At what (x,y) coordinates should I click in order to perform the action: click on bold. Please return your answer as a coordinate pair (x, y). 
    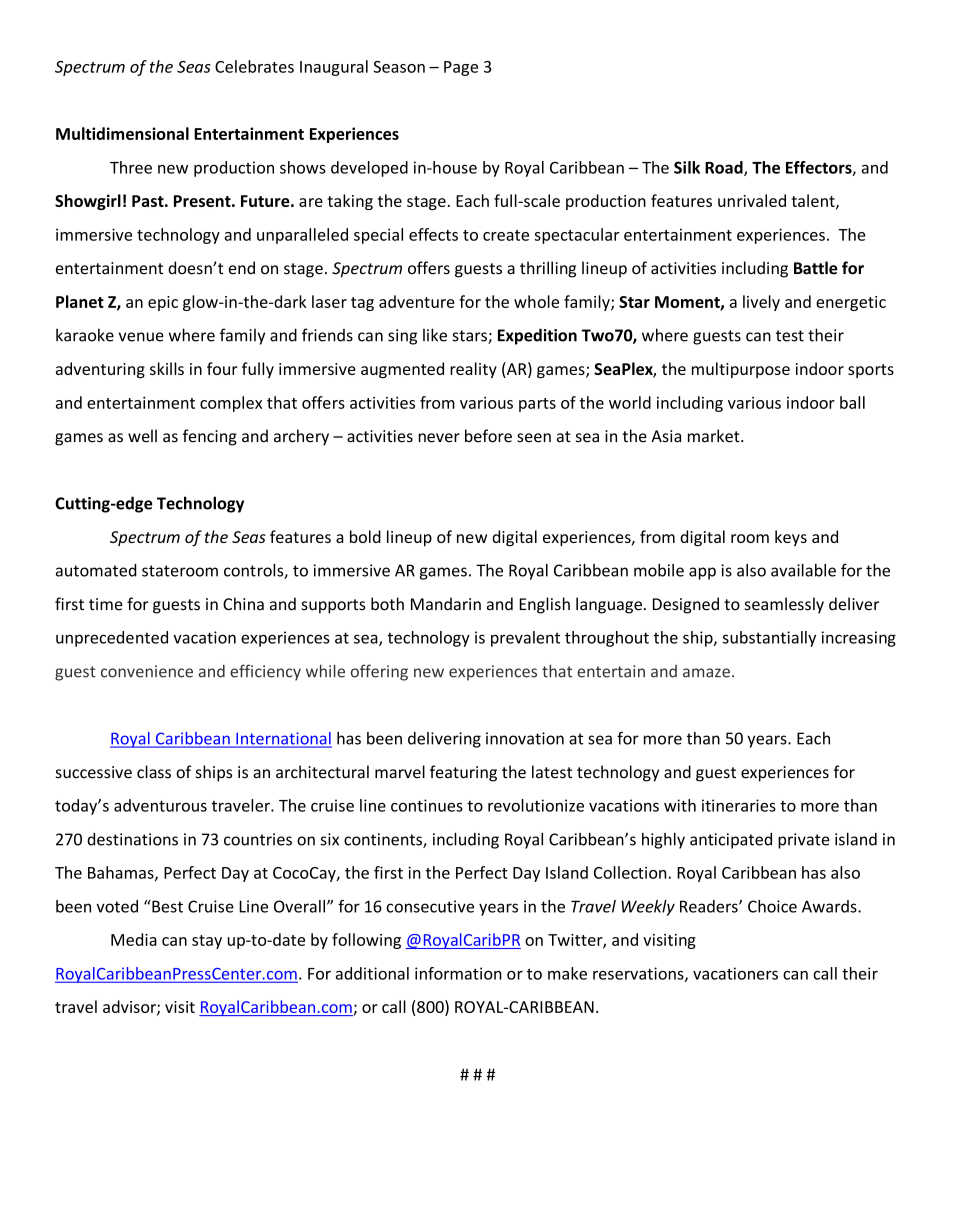
    Looking at the image, I should click on (365, 536).
